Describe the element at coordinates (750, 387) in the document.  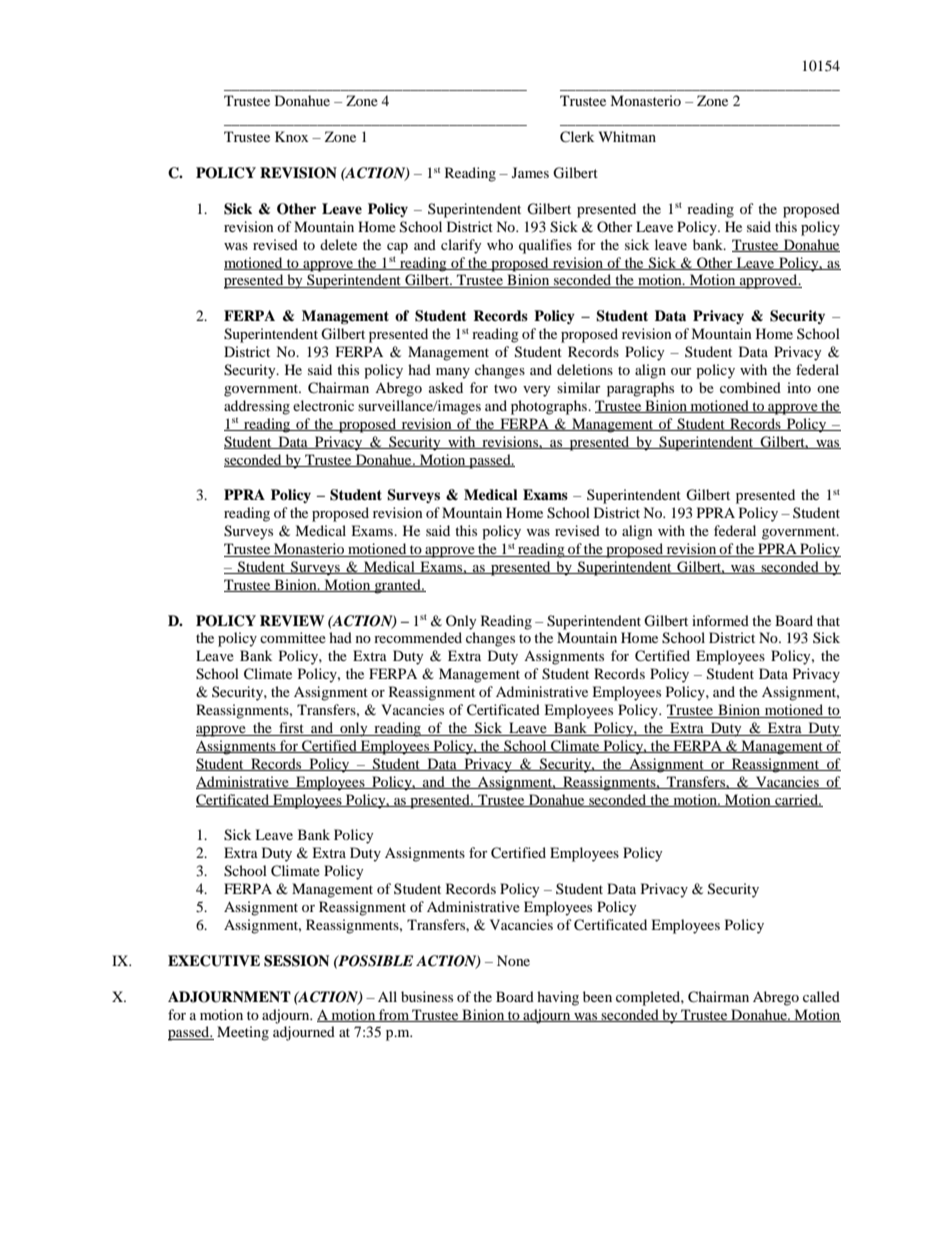
I see `combined` at that location.
